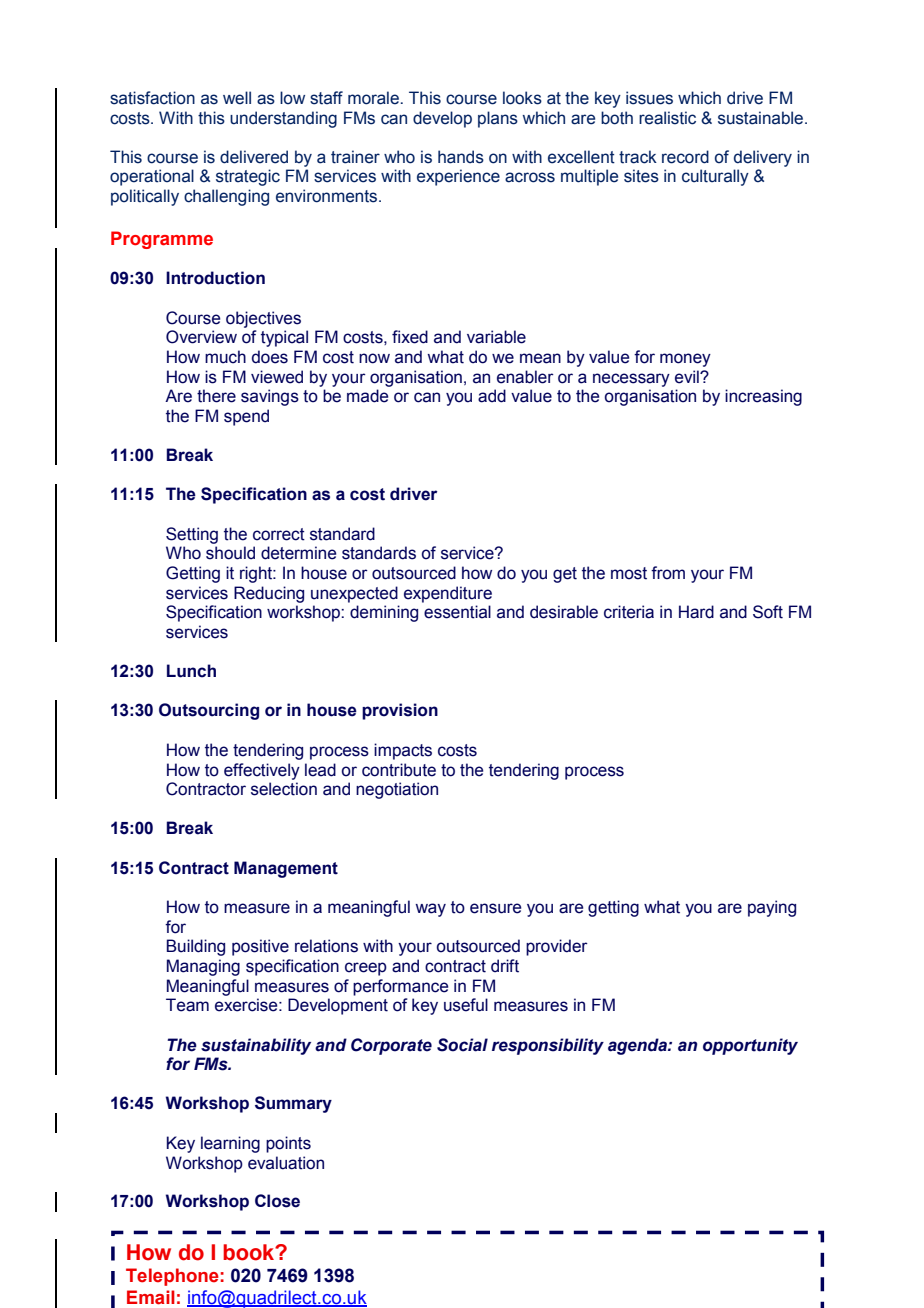 The width and height of the document is (924, 1308). What do you see at coordinates (400, 711) in the document?
I see `provision` at bounding box center [400, 711].
